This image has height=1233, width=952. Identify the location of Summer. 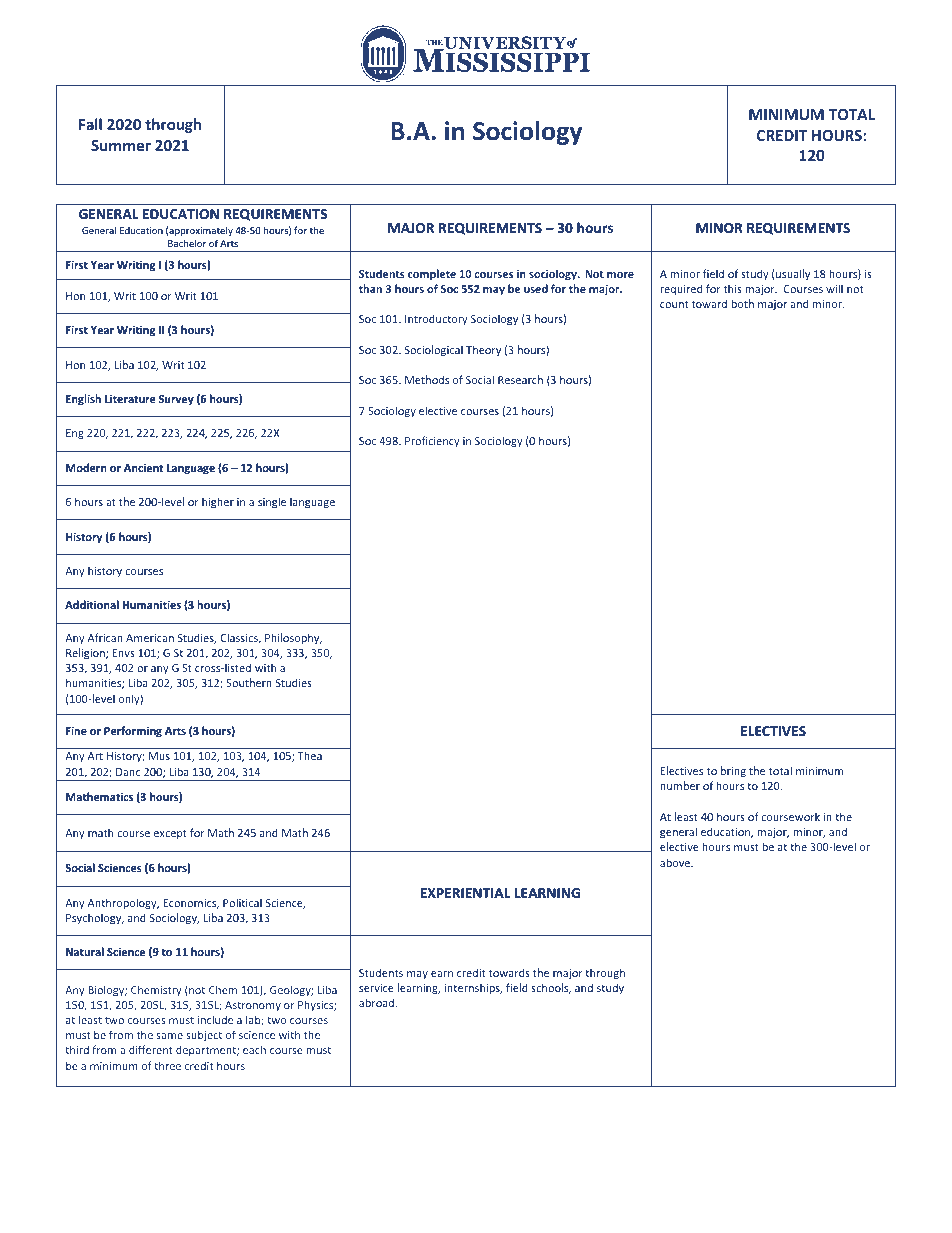
(121, 145).
